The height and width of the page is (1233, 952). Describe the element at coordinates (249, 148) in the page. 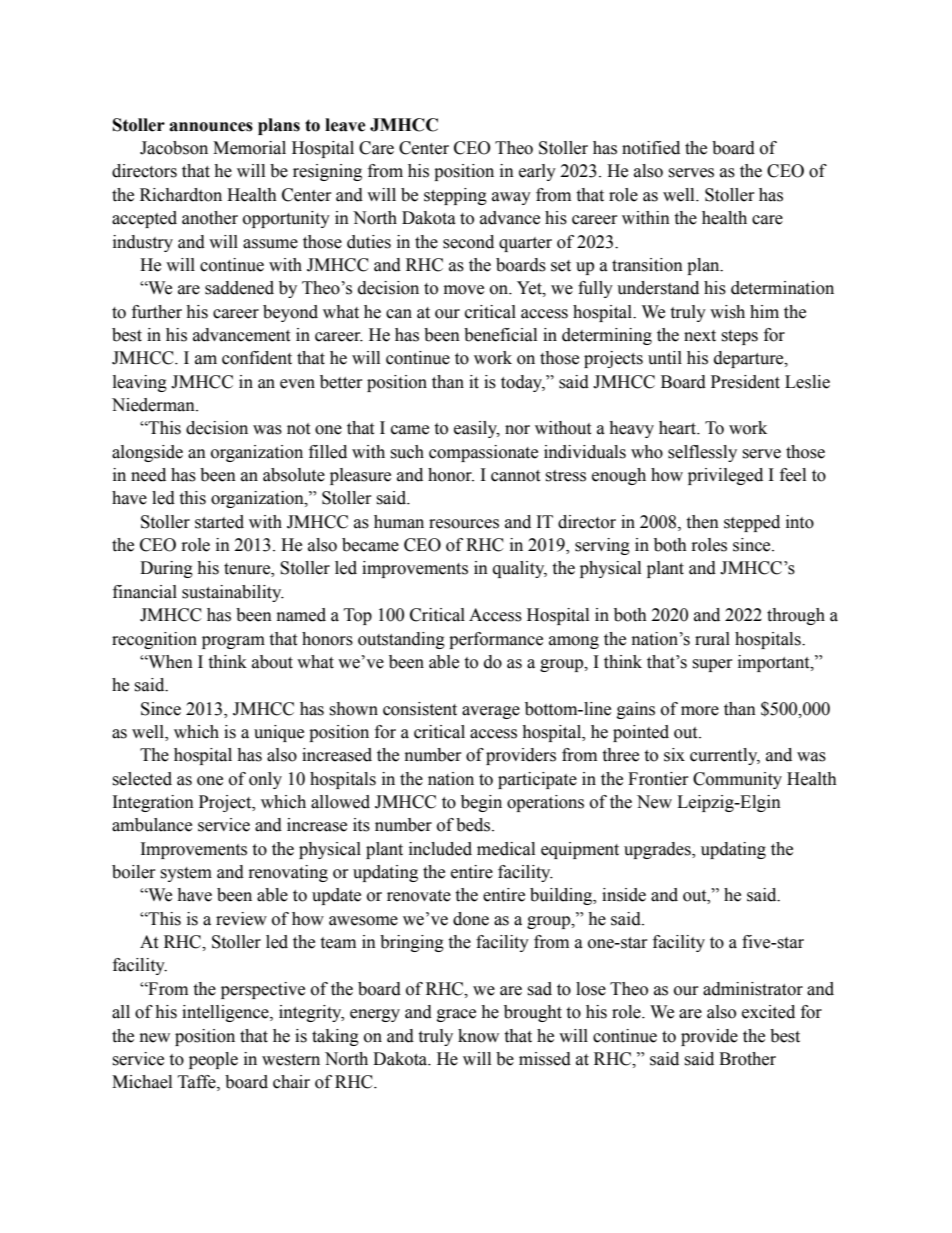

I see `Memorial` at that location.
